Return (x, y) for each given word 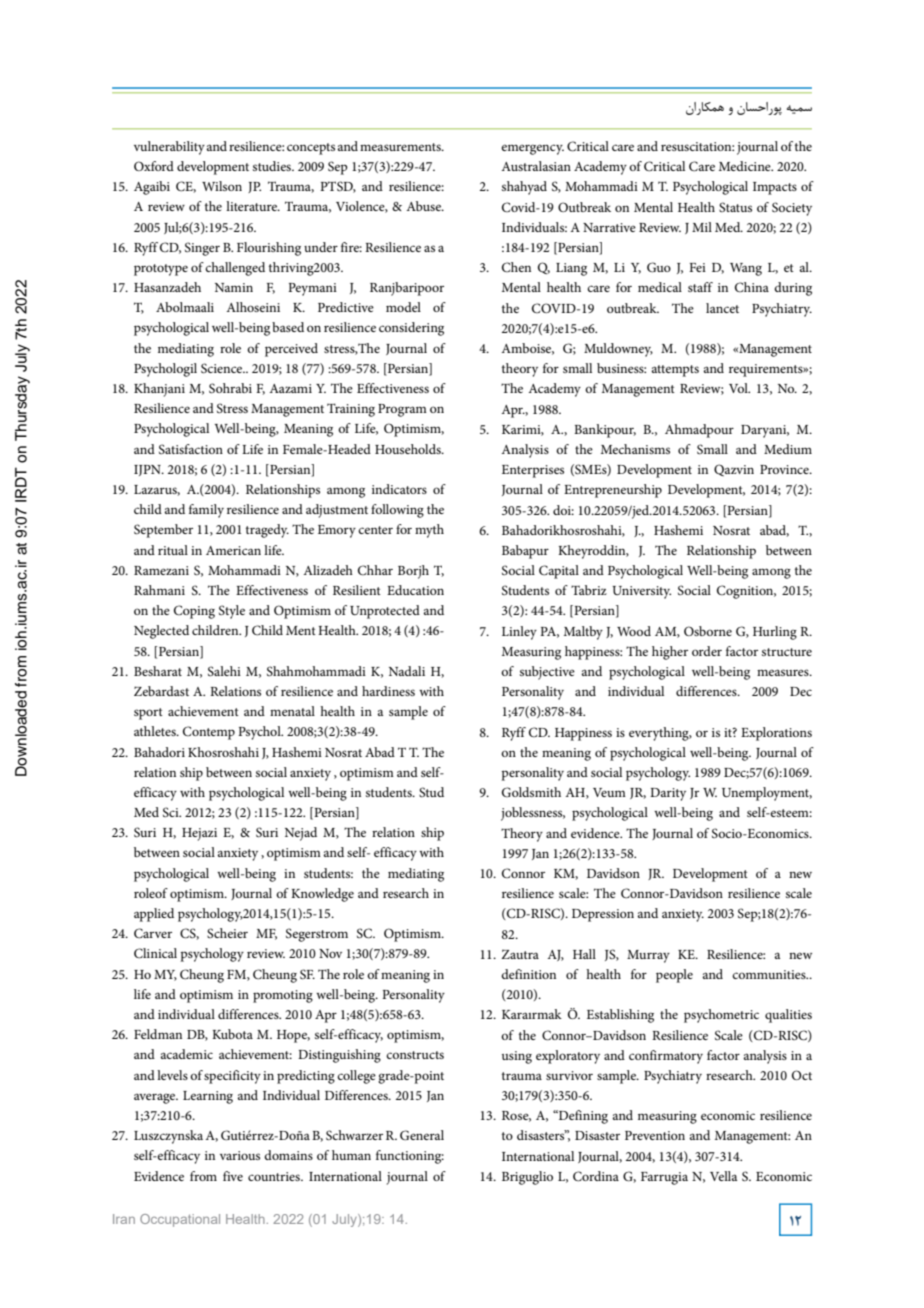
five (233, 1176)
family (206, 511)
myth (429, 531)
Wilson (222, 186)
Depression (603, 915)
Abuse (424, 206)
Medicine (746, 166)
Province (785, 469)
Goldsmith (531, 792)
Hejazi (199, 834)
